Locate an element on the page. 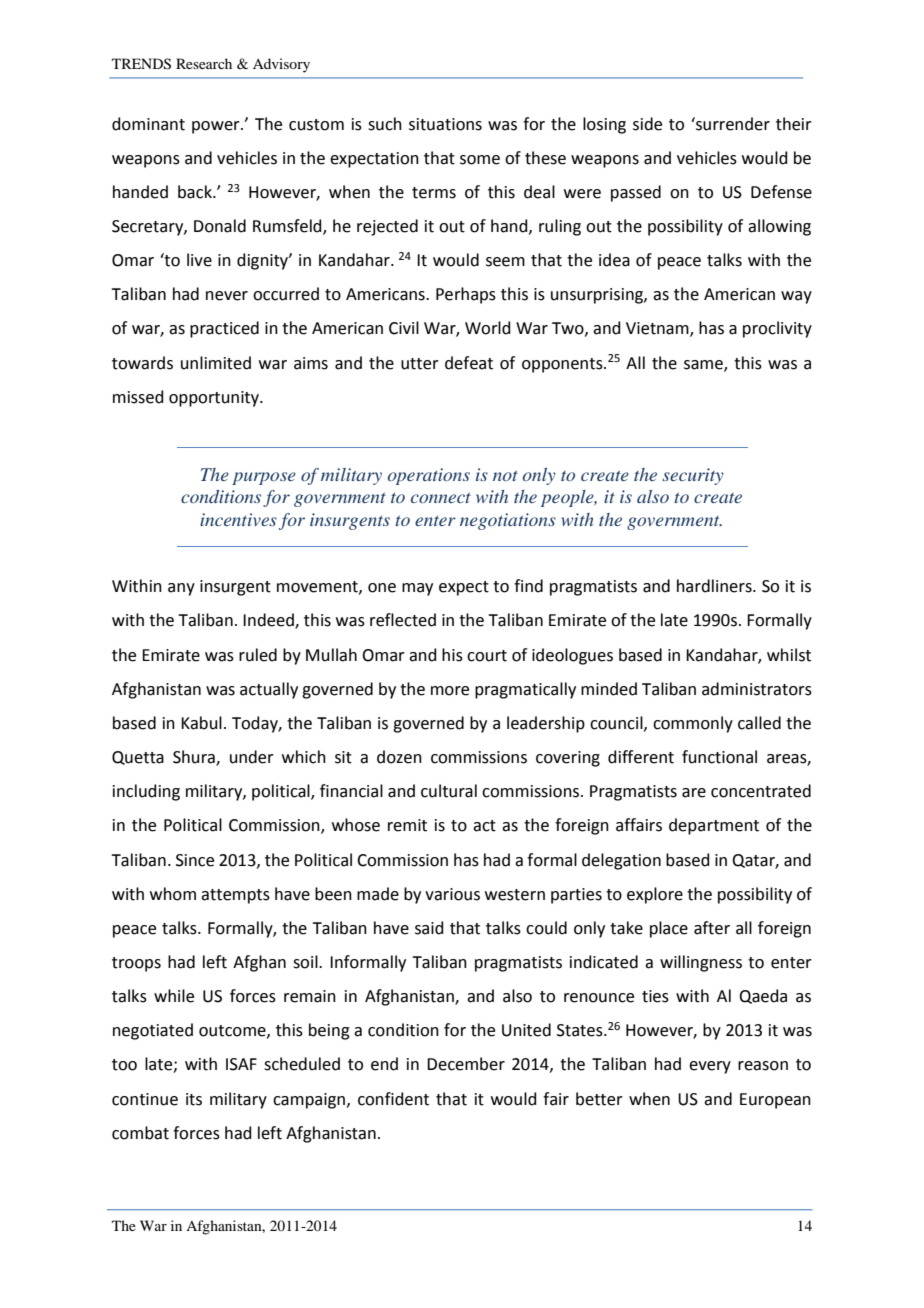 This page has height=1308, width=924. hardliners is located at coordinates (715, 586).
